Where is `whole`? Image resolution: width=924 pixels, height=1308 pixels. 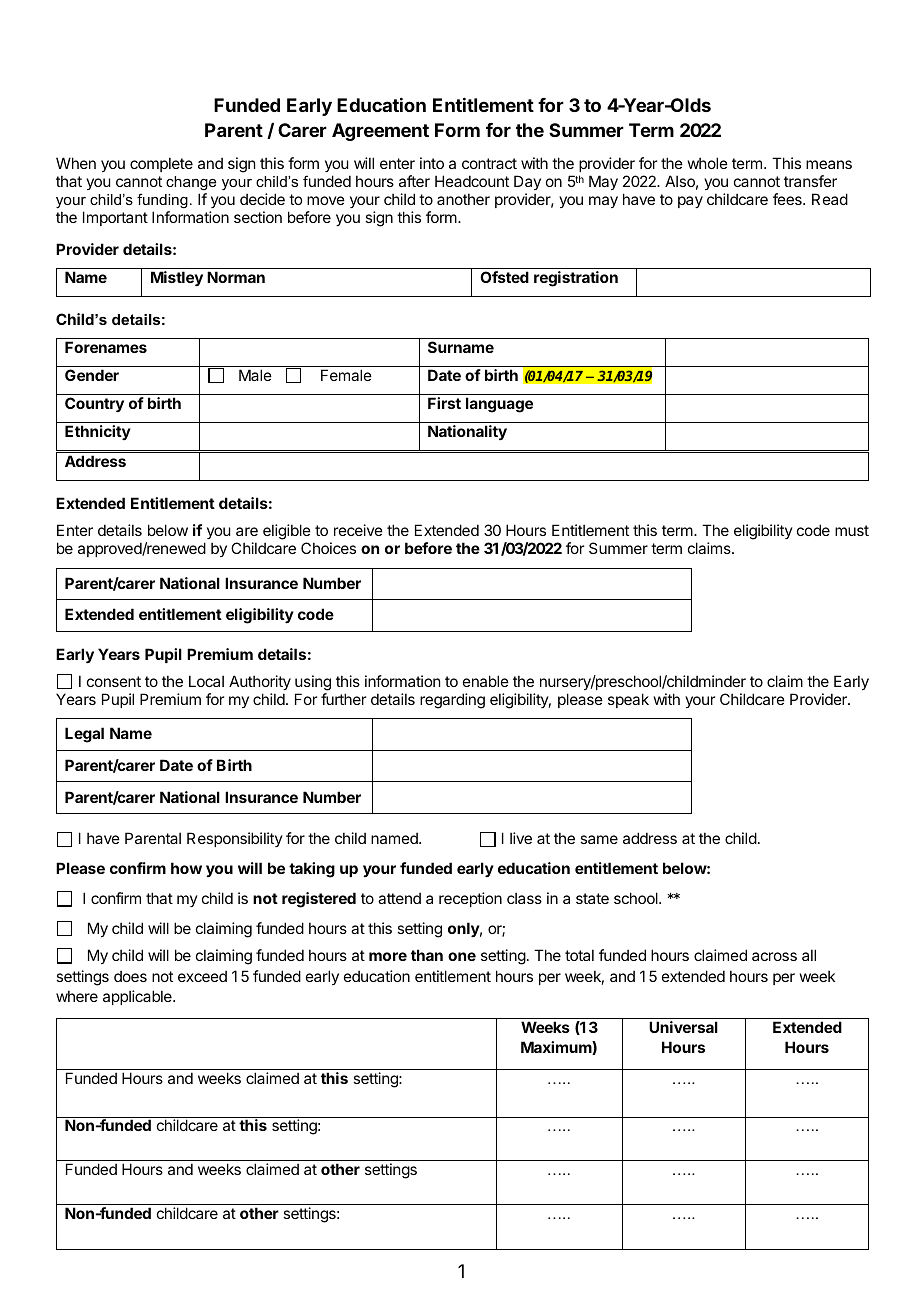 whole is located at coordinates (708, 163).
